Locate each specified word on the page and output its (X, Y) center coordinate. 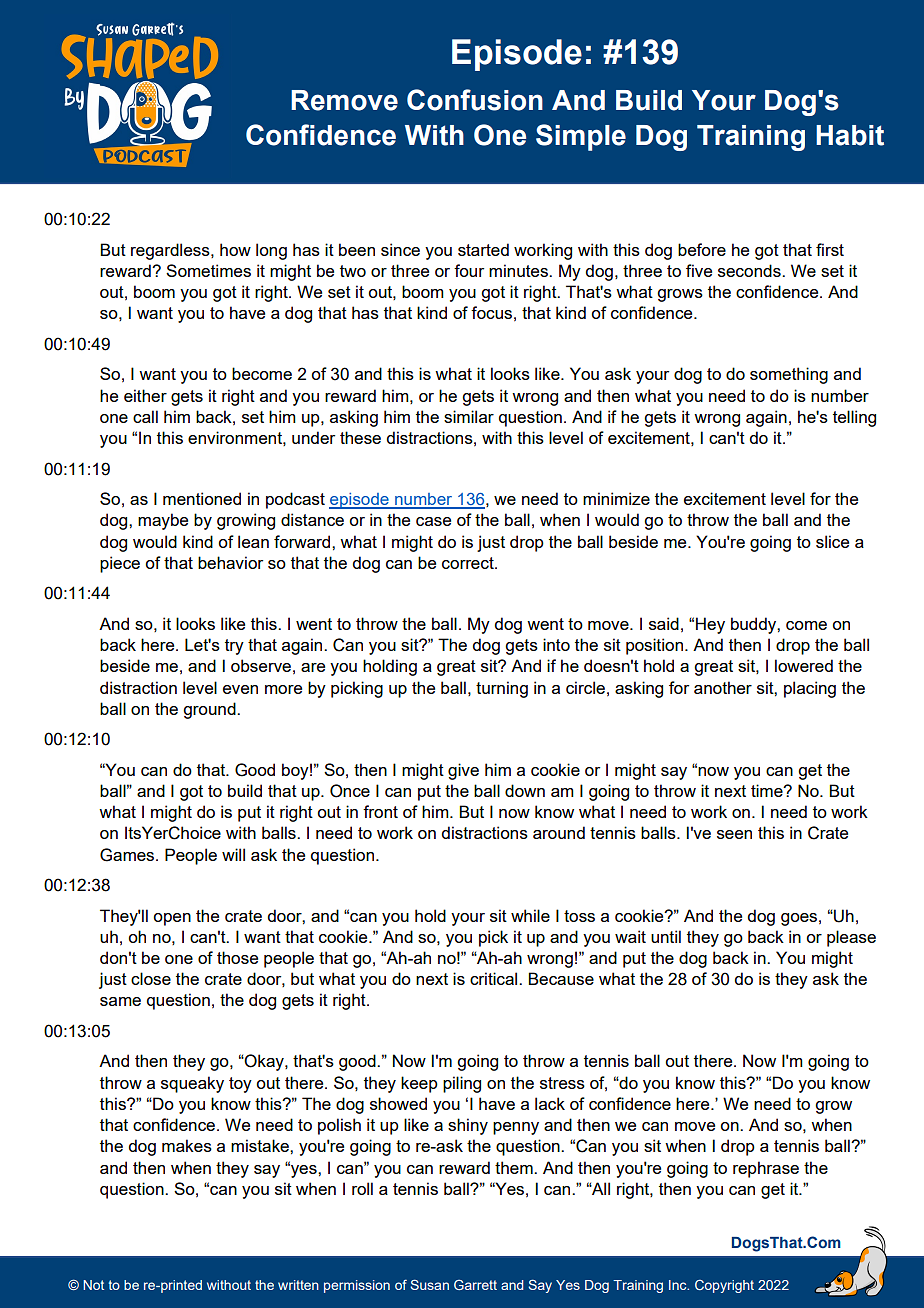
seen (734, 834)
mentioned (202, 498)
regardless (171, 251)
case (433, 521)
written (298, 1285)
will (233, 854)
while (530, 915)
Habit (850, 135)
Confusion (475, 100)
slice (832, 541)
